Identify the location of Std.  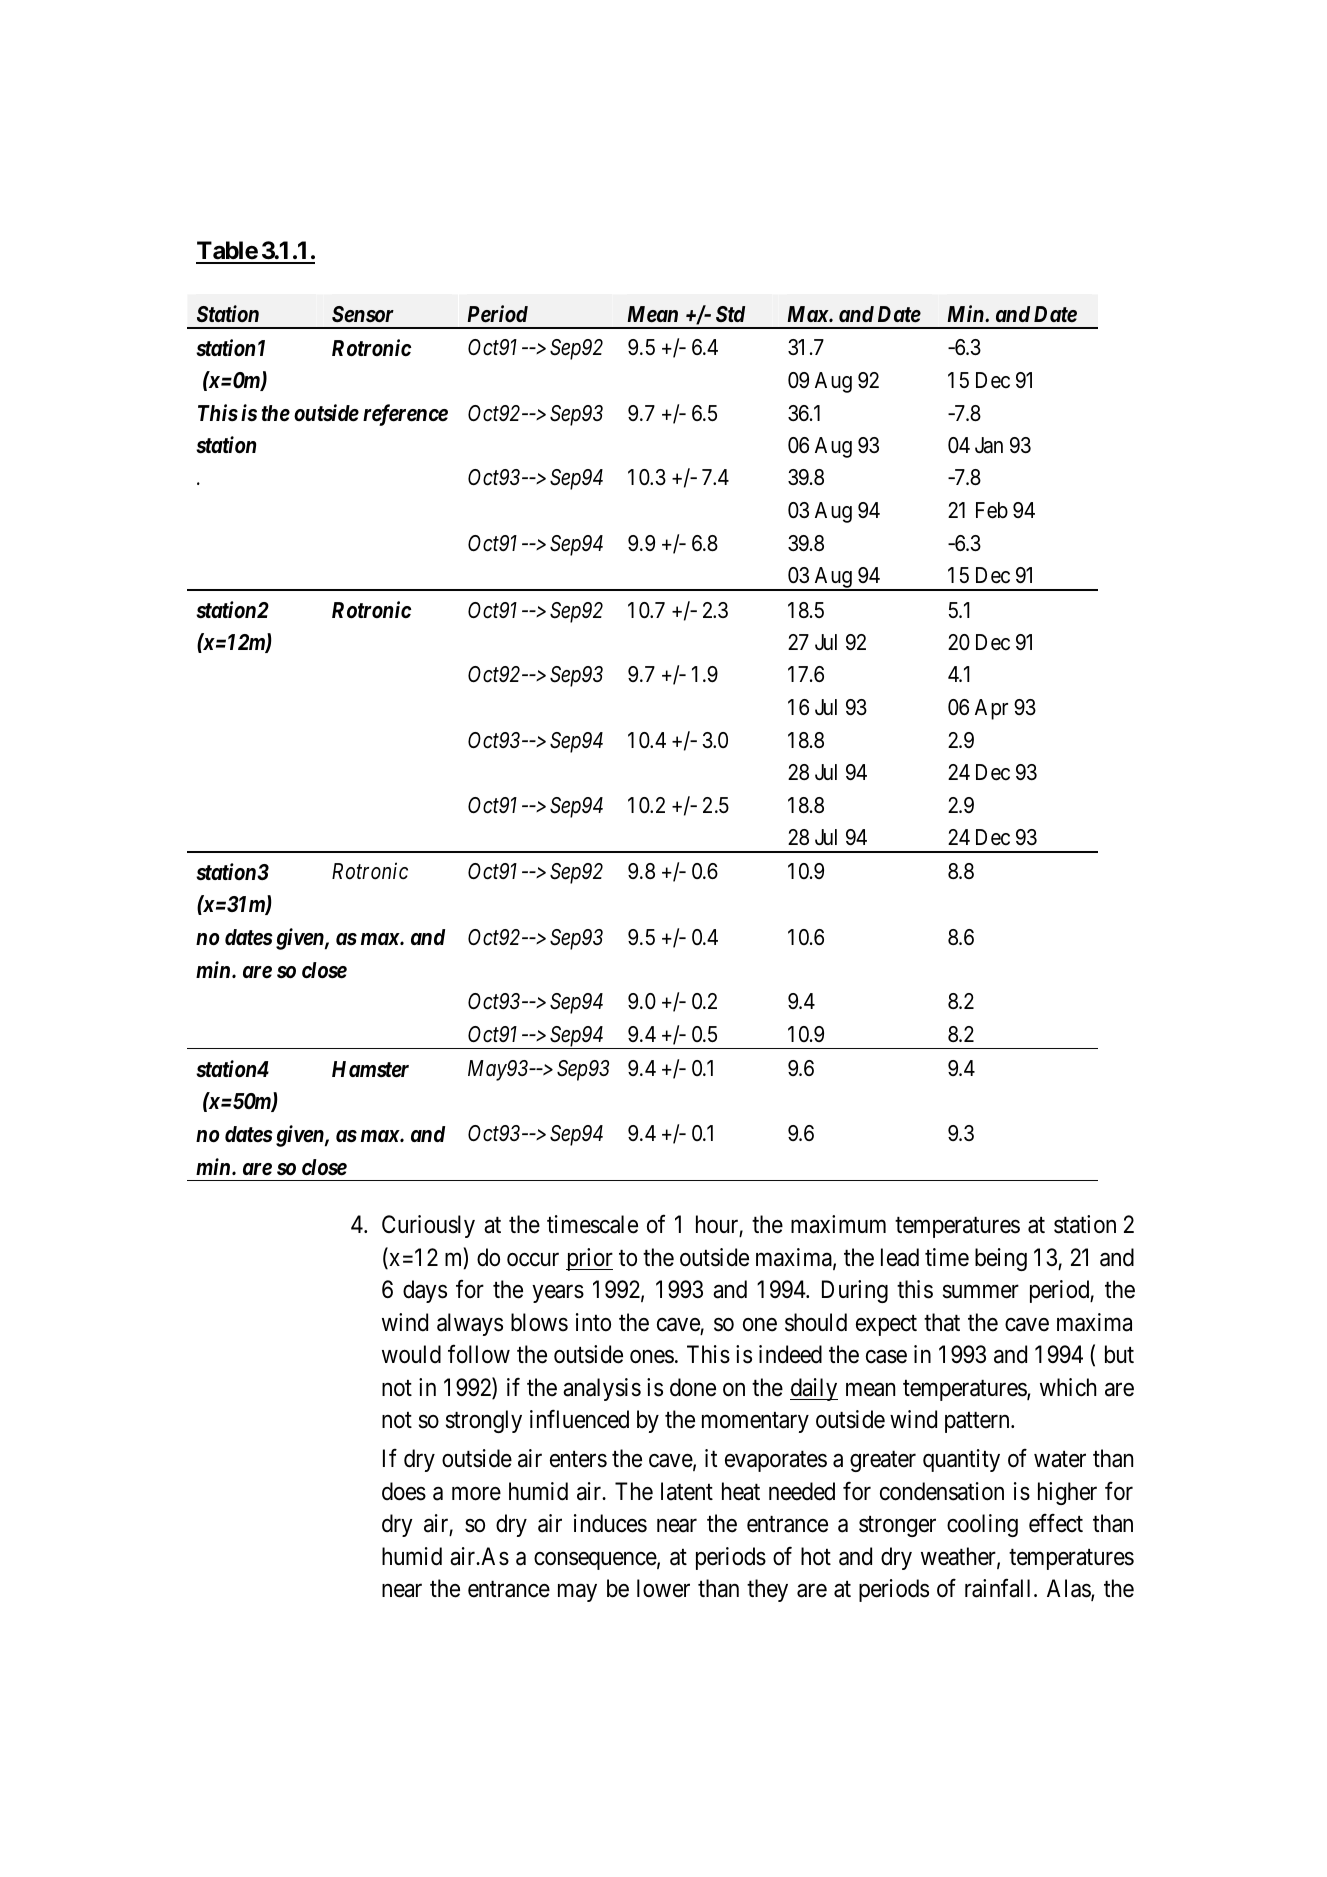
(730, 314).
